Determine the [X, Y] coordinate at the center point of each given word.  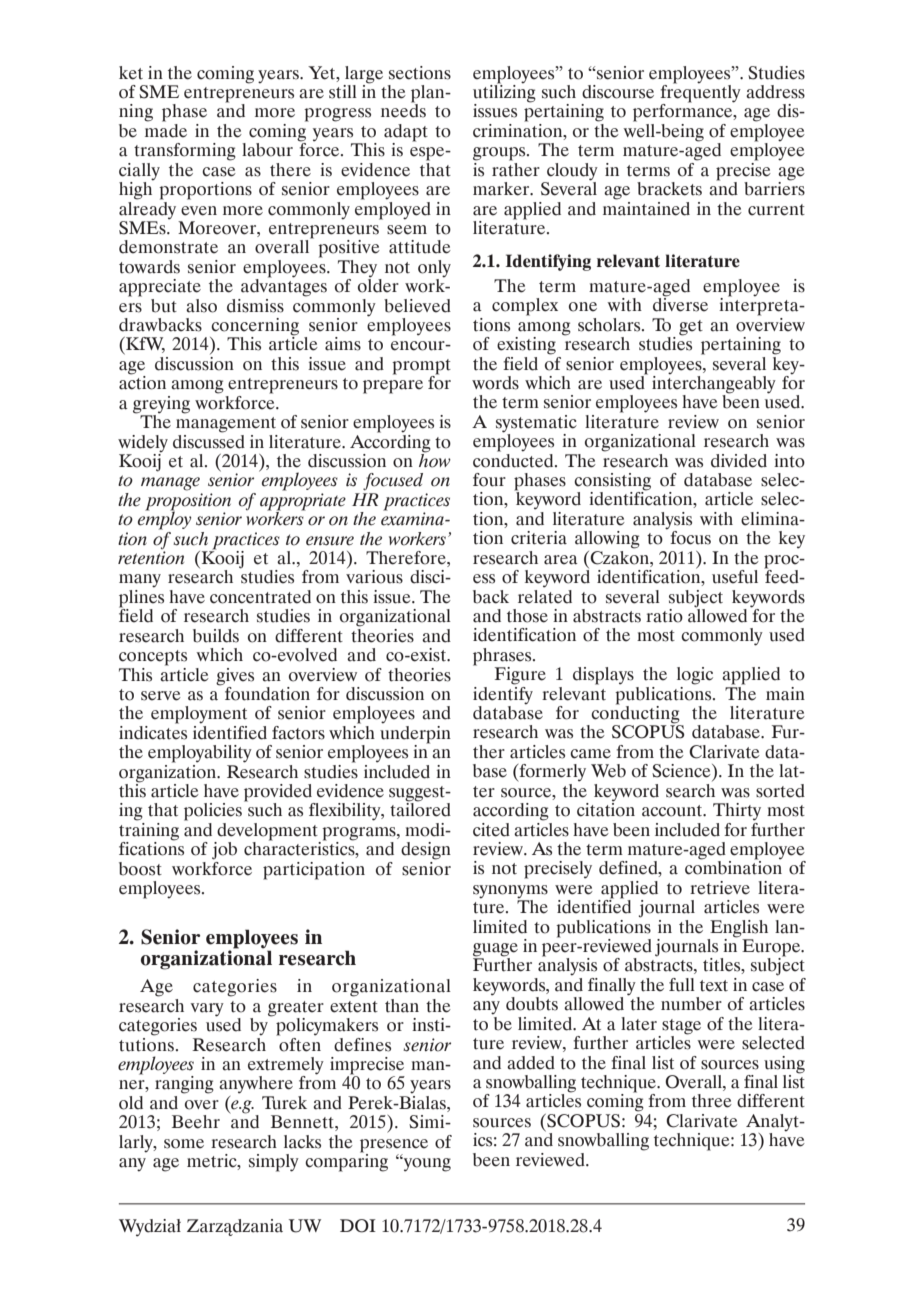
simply [274, 1163]
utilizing [504, 93]
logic [695, 676]
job [224, 851]
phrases [503, 658]
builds [216, 636]
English [739, 929]
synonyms [510, 893]
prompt [421, 368]
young [426, 1164]
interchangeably [714, 384]
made [166, 129]
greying [161, 405]
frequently [700, 93]
